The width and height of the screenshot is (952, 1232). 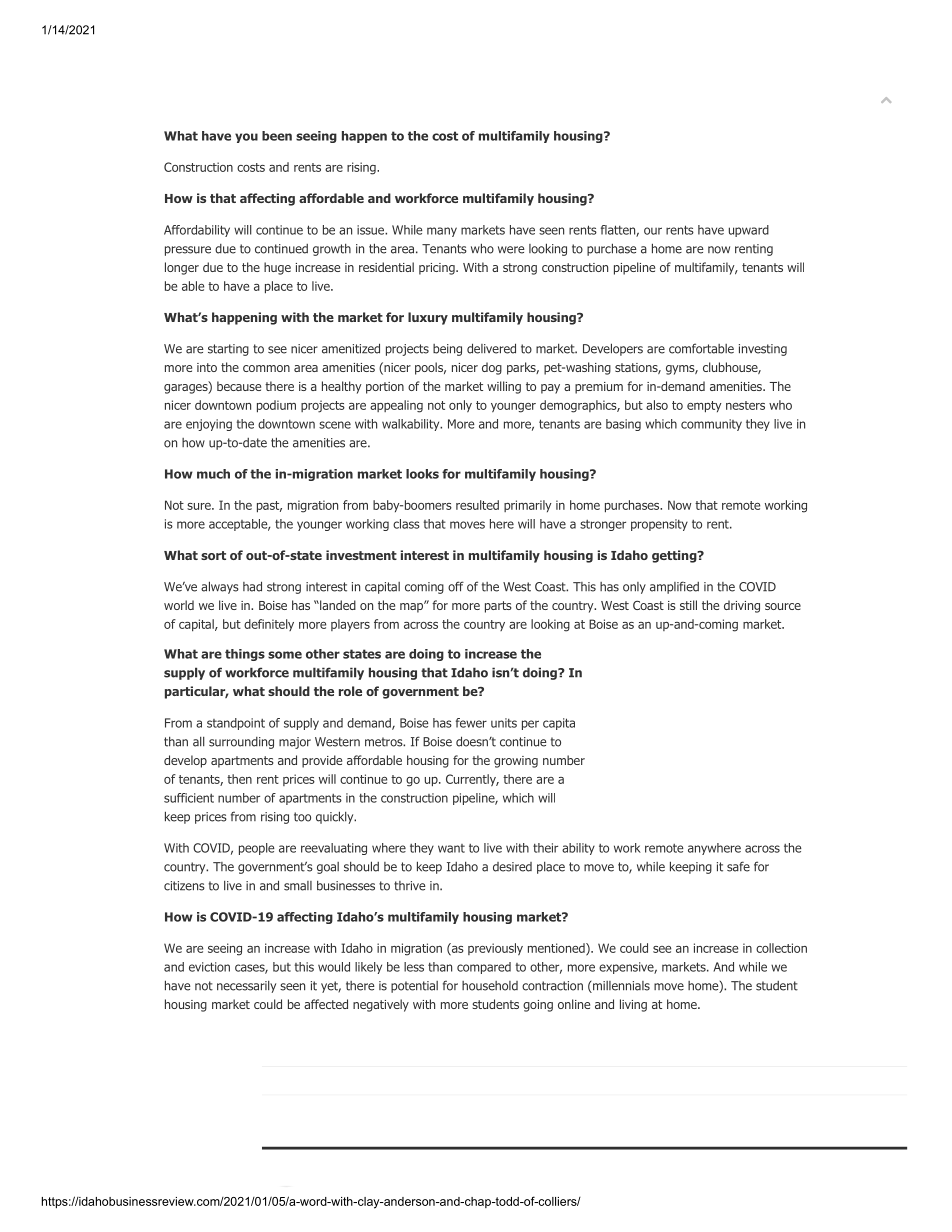 I want to click on been, so click(x=277, y=136).
